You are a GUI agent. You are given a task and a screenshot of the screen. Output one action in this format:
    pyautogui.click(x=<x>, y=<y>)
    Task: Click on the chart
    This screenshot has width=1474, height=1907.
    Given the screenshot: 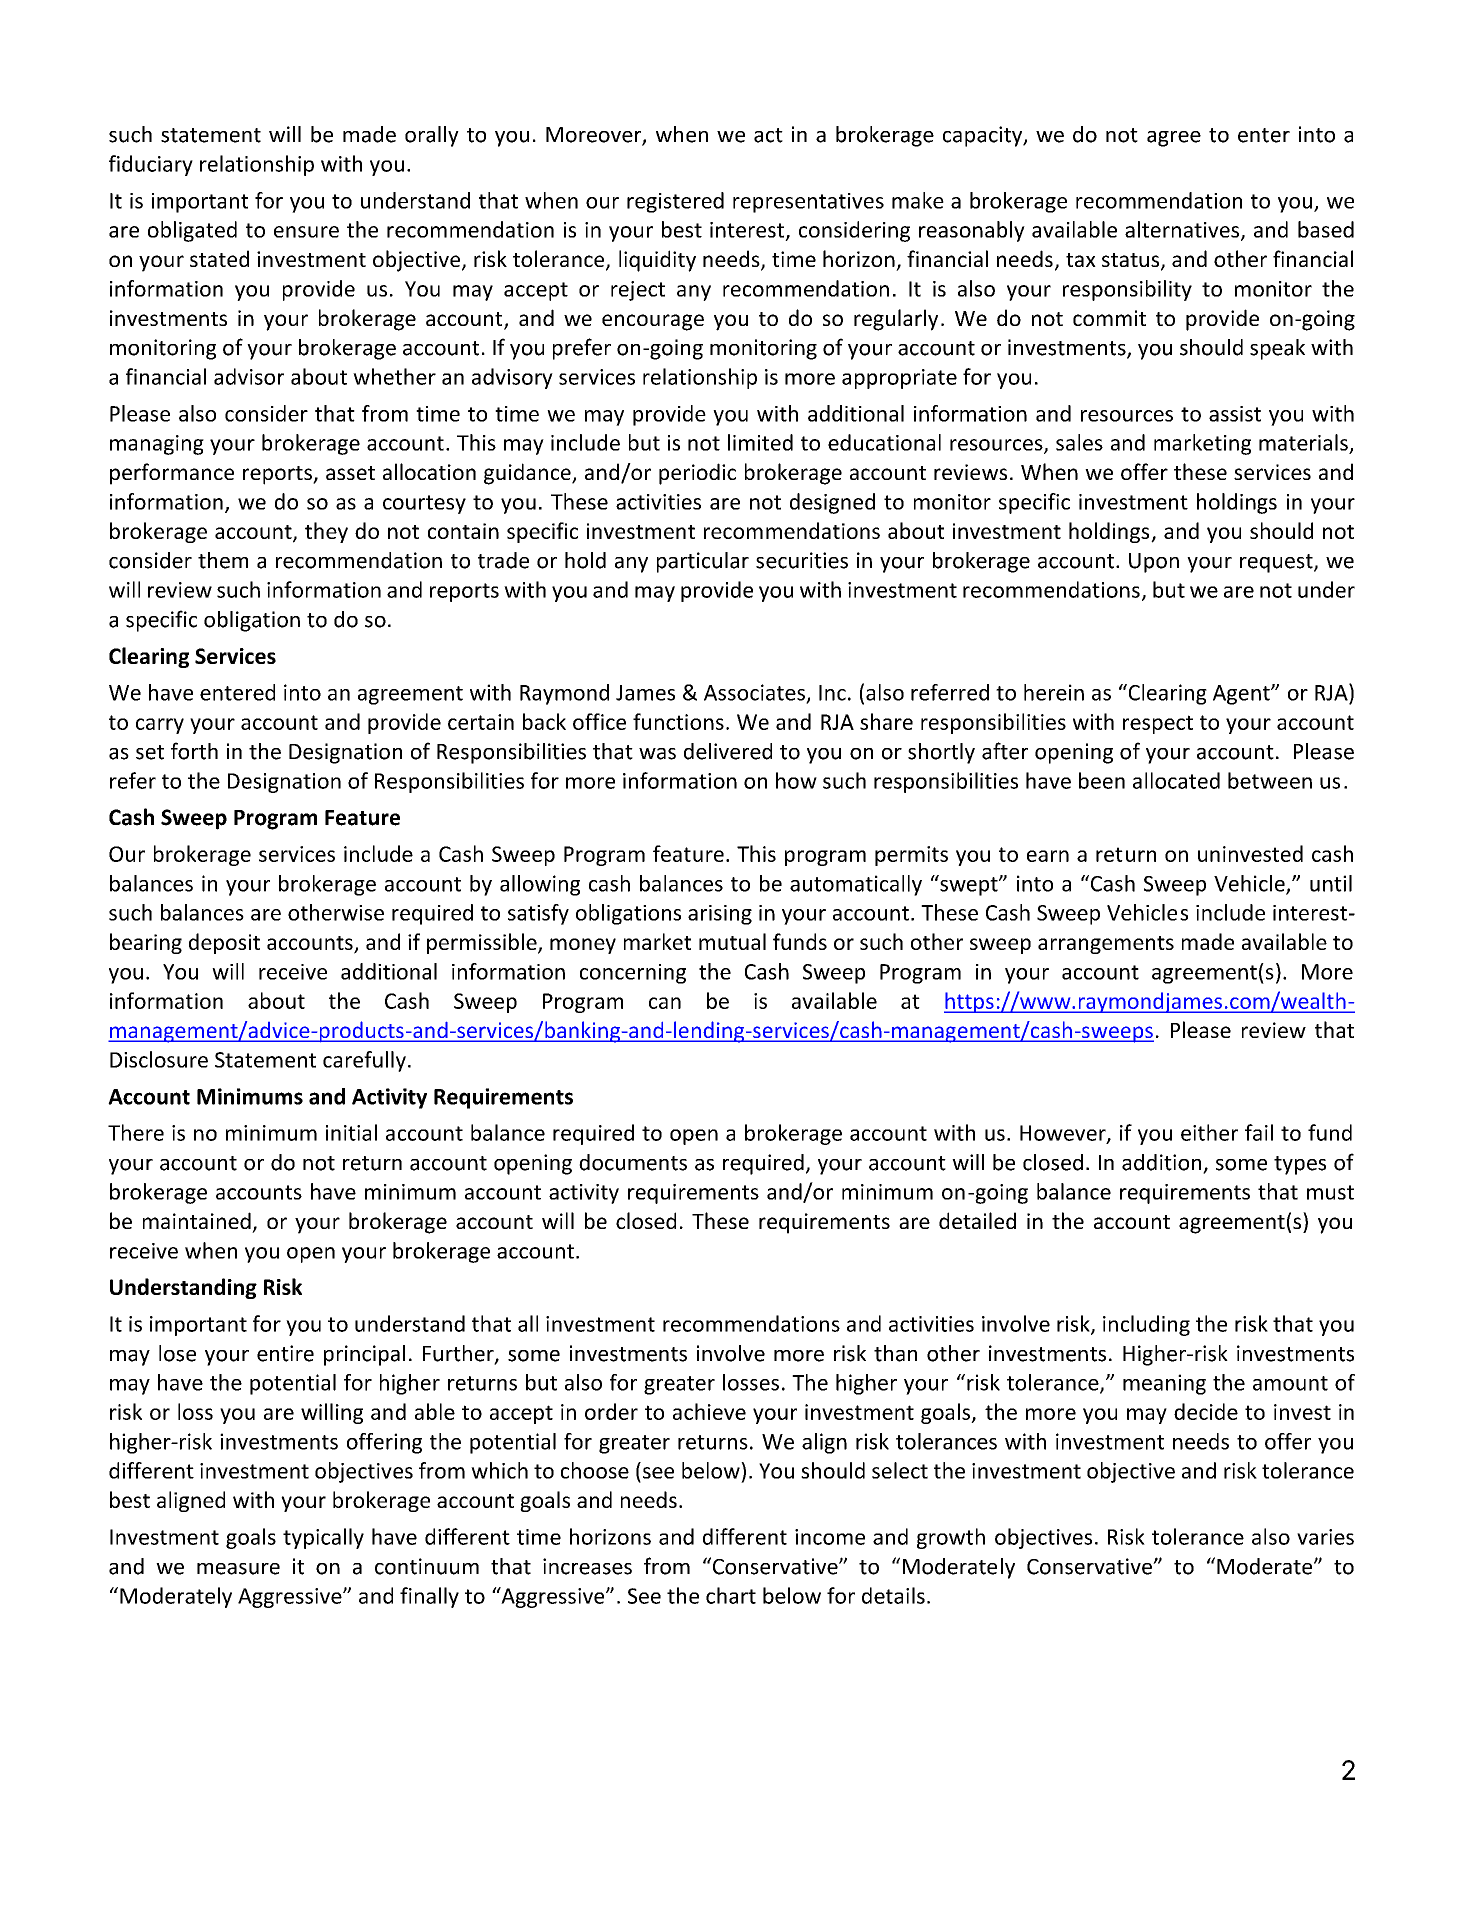 What is the action you would take?
    pyautogui.click(x=731, y=1595)
